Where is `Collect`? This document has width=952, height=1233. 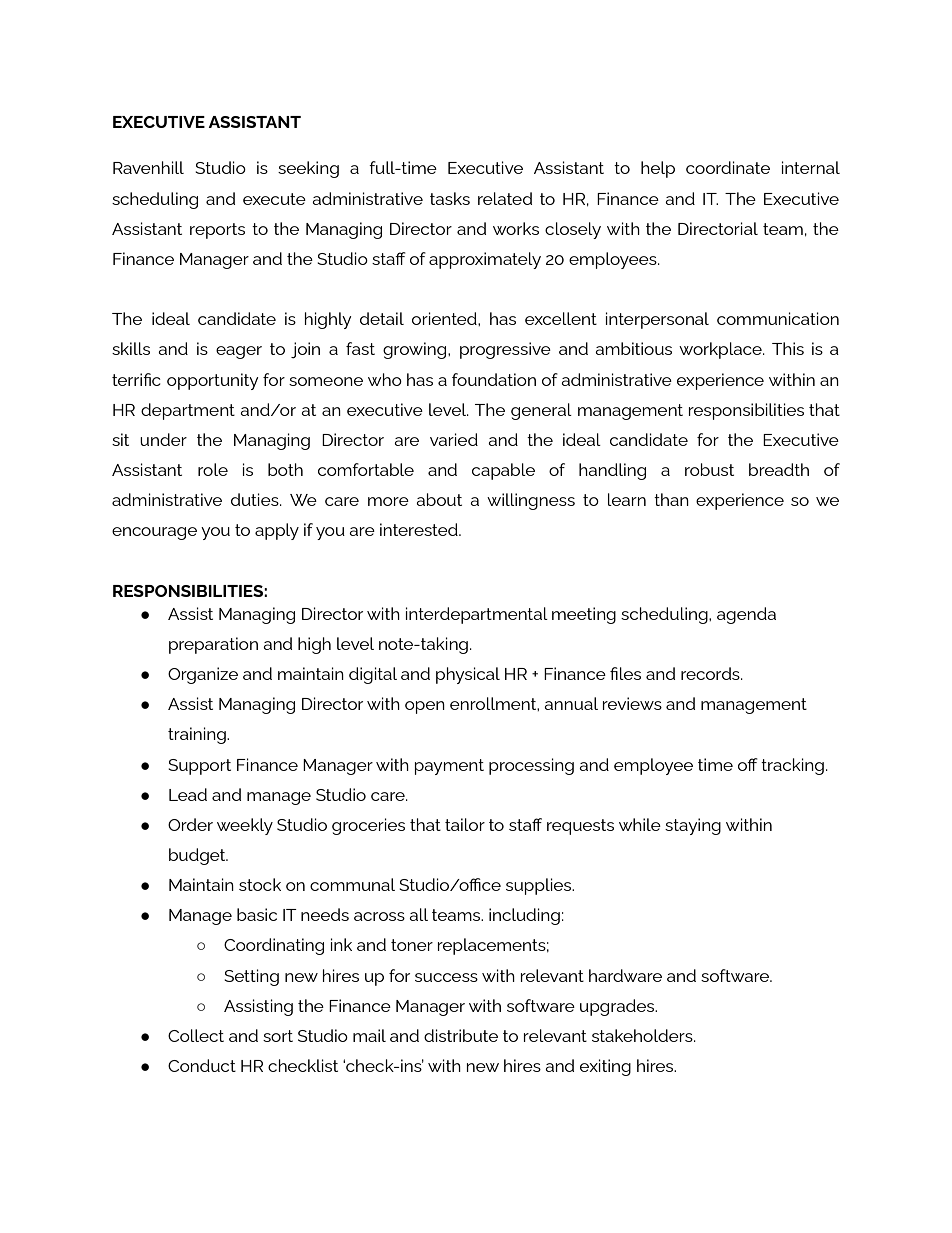
Collect is located at coordinates (196, 1035).
